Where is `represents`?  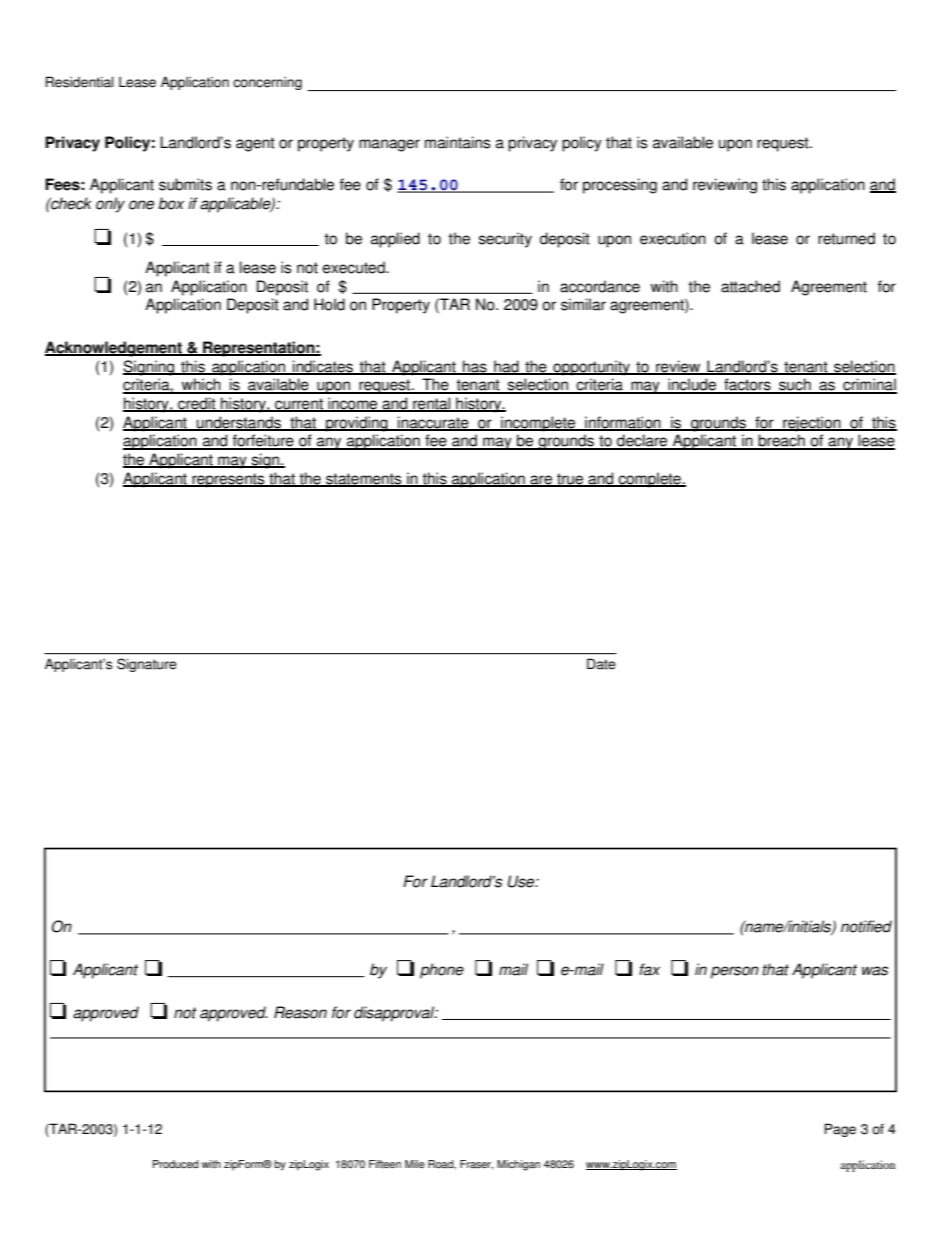 represents is located at coordinates (228, 480).
